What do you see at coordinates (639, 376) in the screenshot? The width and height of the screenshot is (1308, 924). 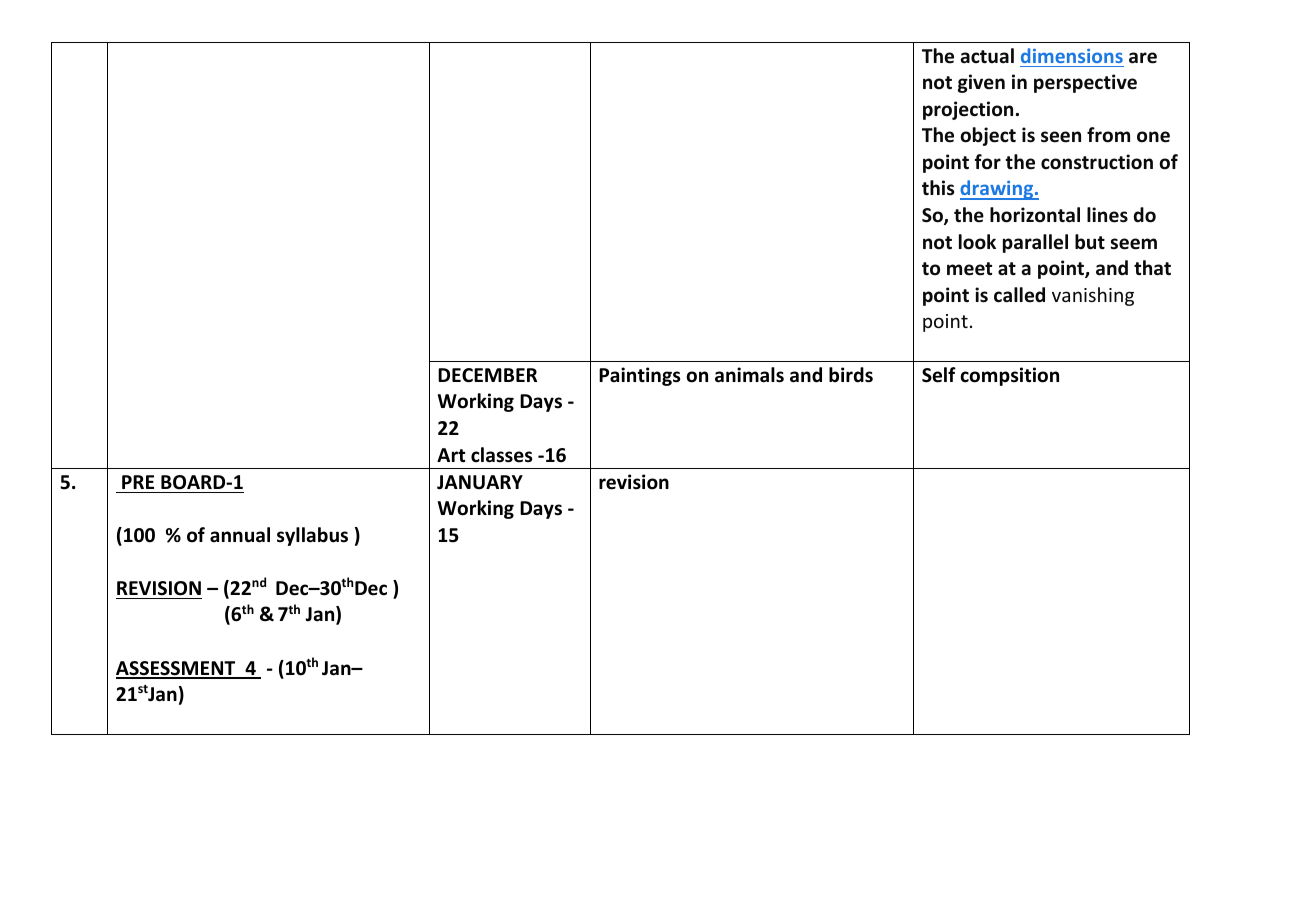 I see `Paintings` at bounding box center [639, 376].
